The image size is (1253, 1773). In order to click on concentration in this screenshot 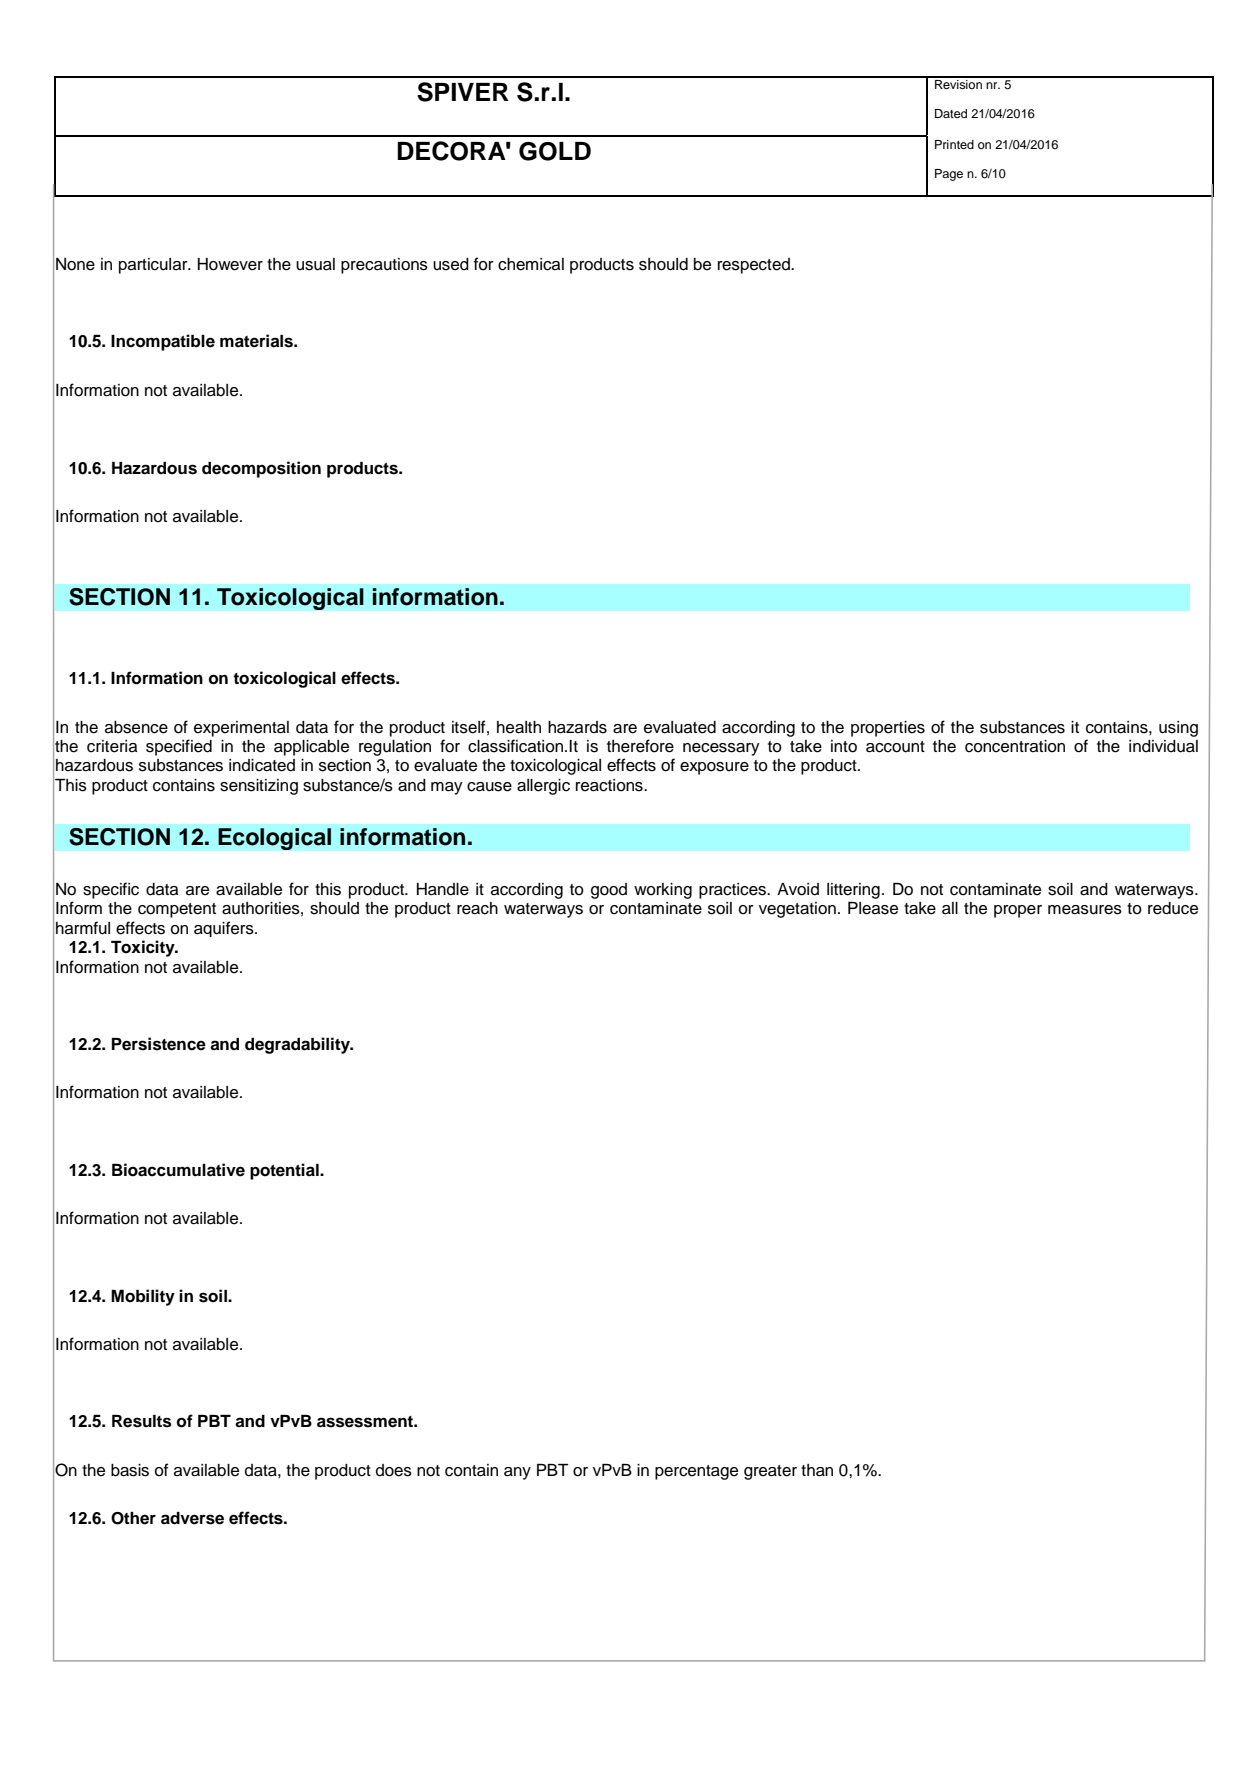, I will do `click(1015, 746)`.
